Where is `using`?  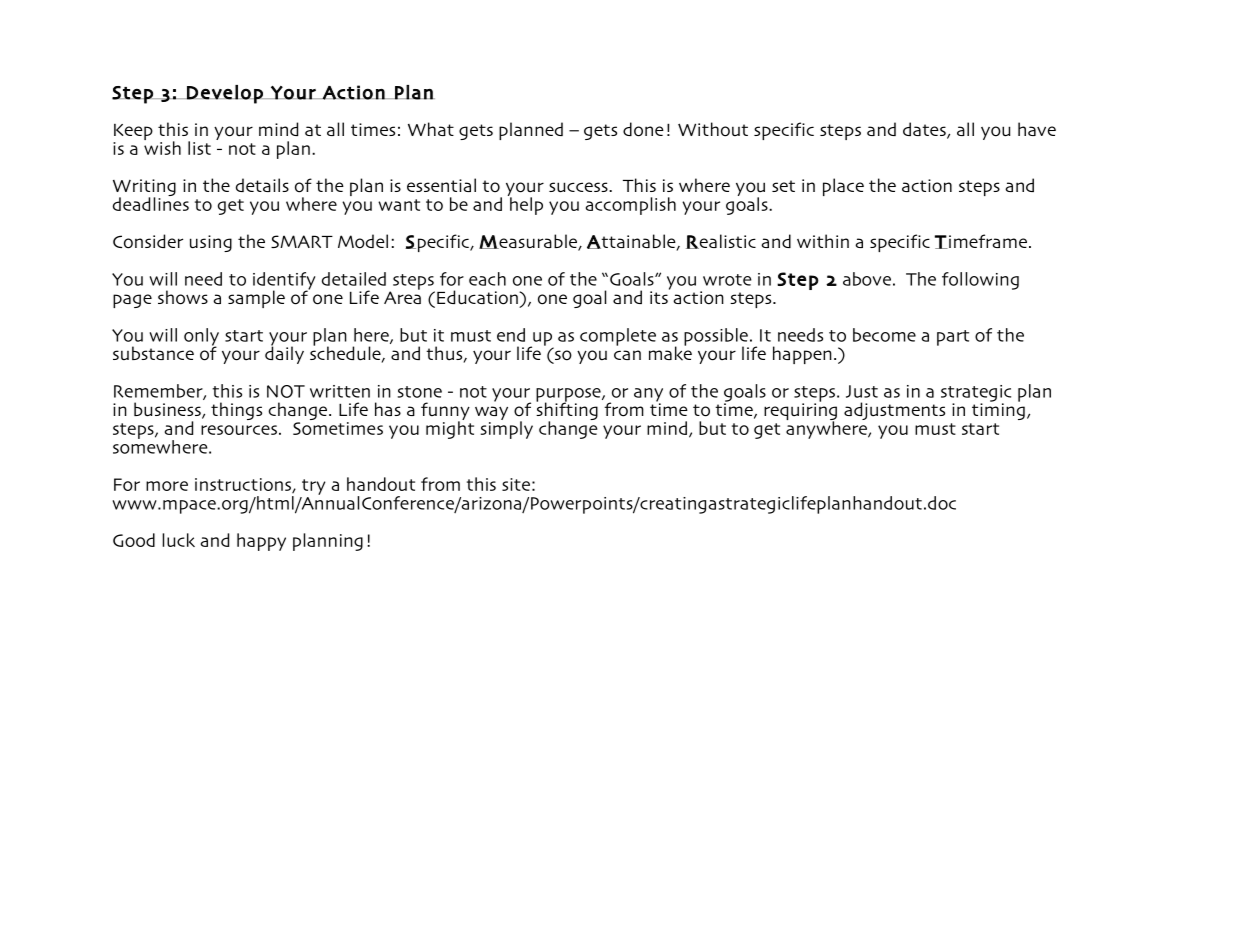
using is located at coordinates (211, 243).
